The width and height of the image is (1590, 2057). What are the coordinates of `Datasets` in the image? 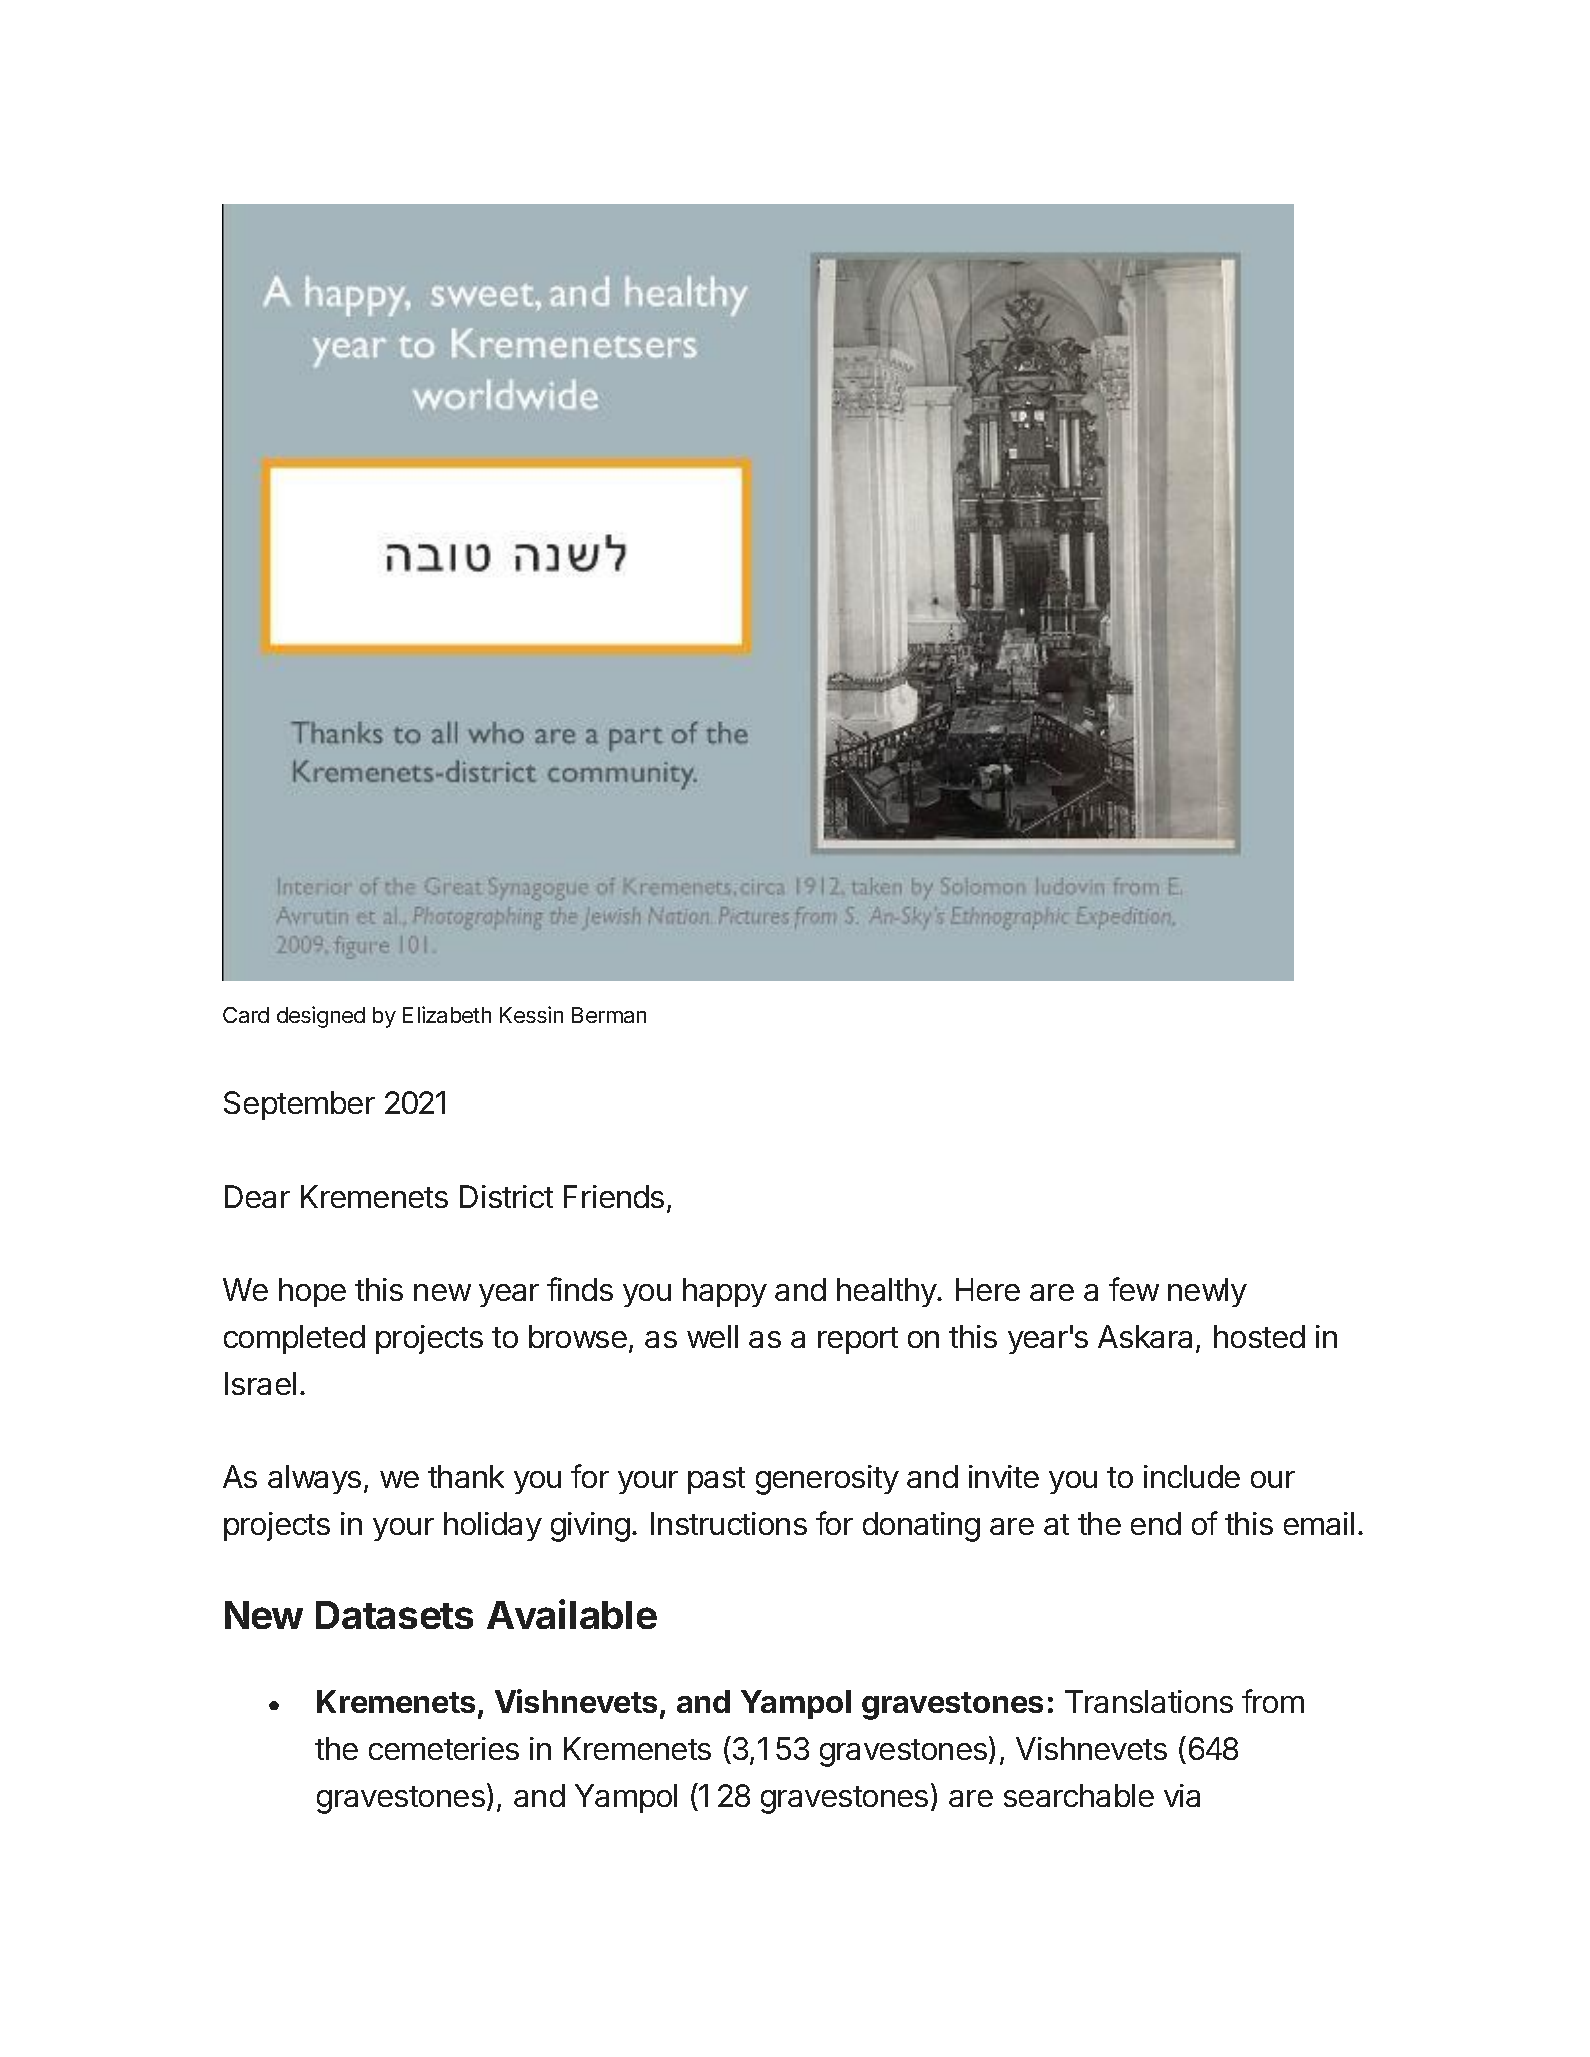 It's located at (394, 1615).
